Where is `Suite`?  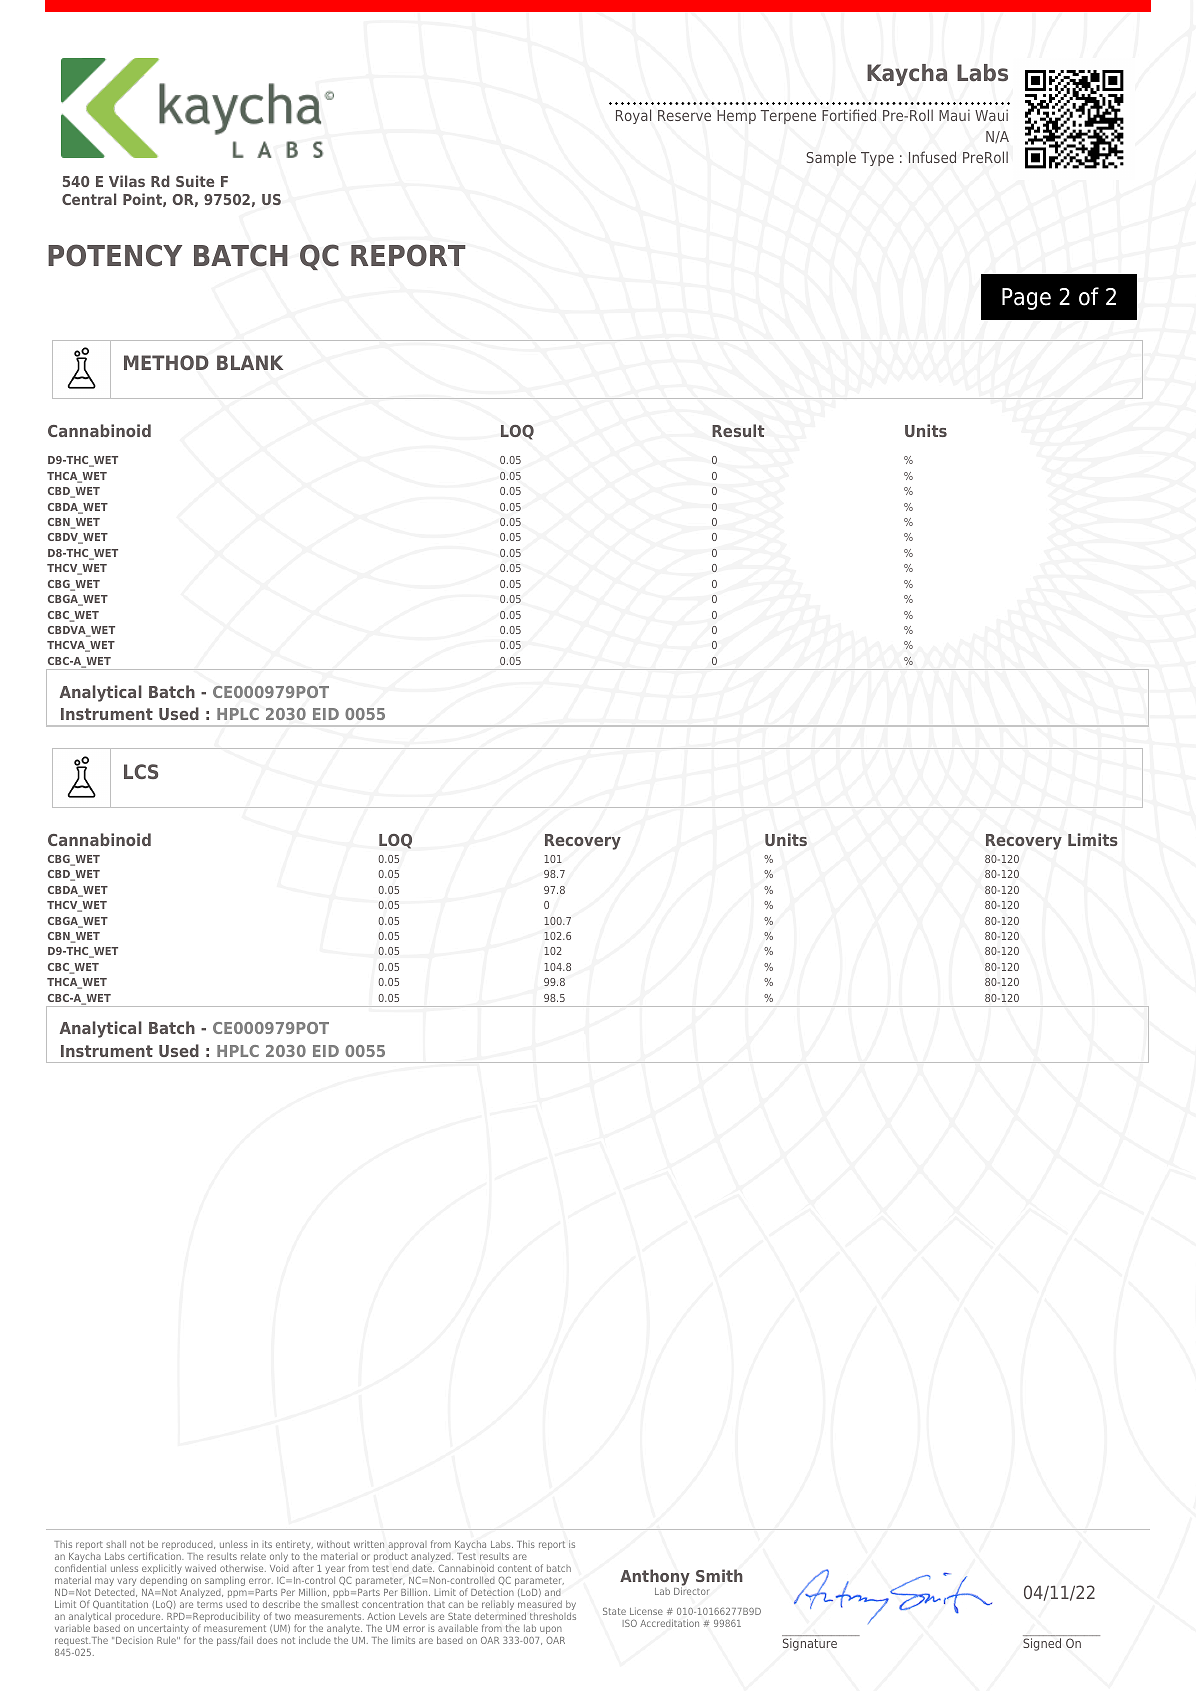
Suite is located at coordinates (195, 181).
